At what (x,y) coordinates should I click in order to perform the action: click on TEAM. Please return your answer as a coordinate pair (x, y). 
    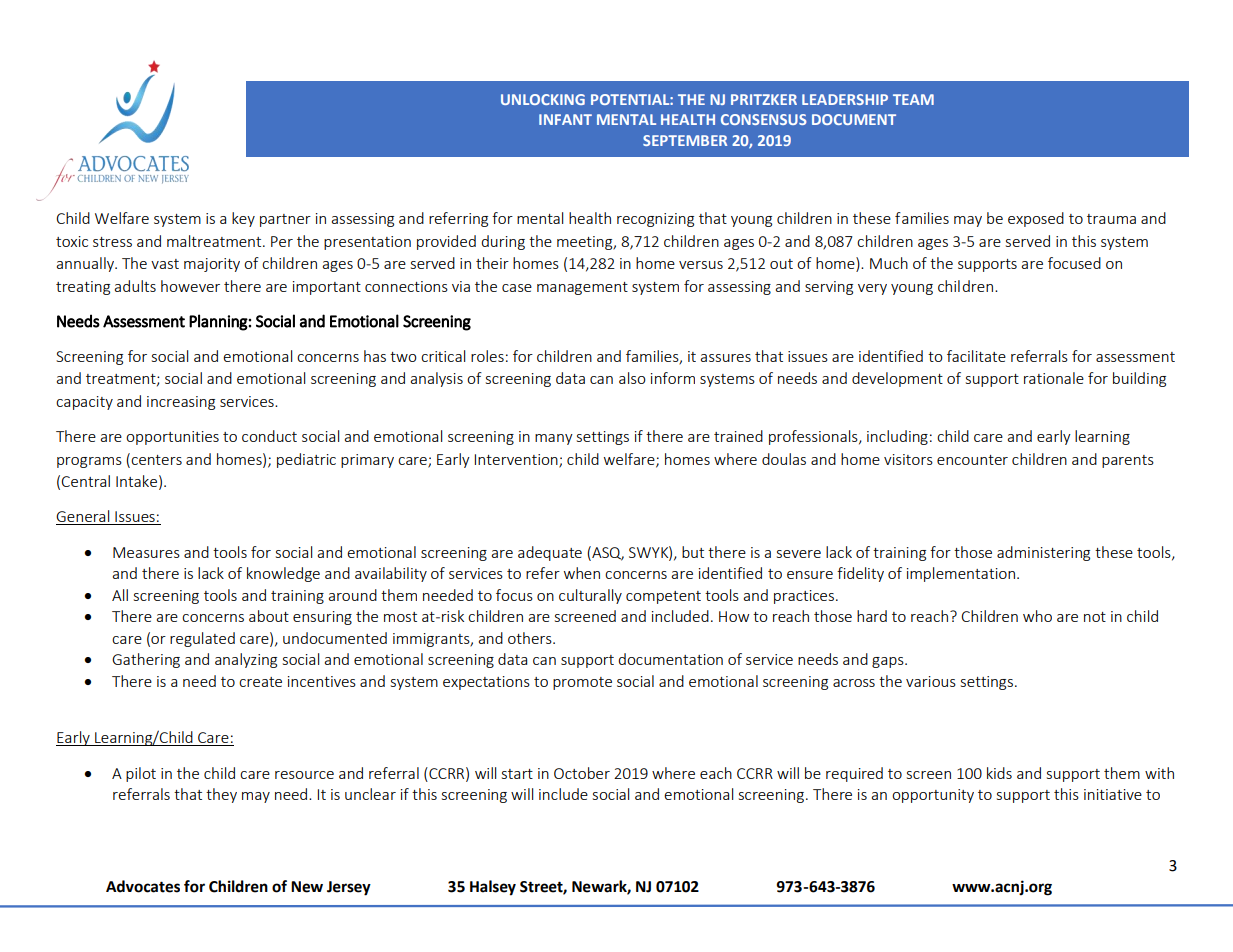
    Looking at the image, I should click on (913, 99).
